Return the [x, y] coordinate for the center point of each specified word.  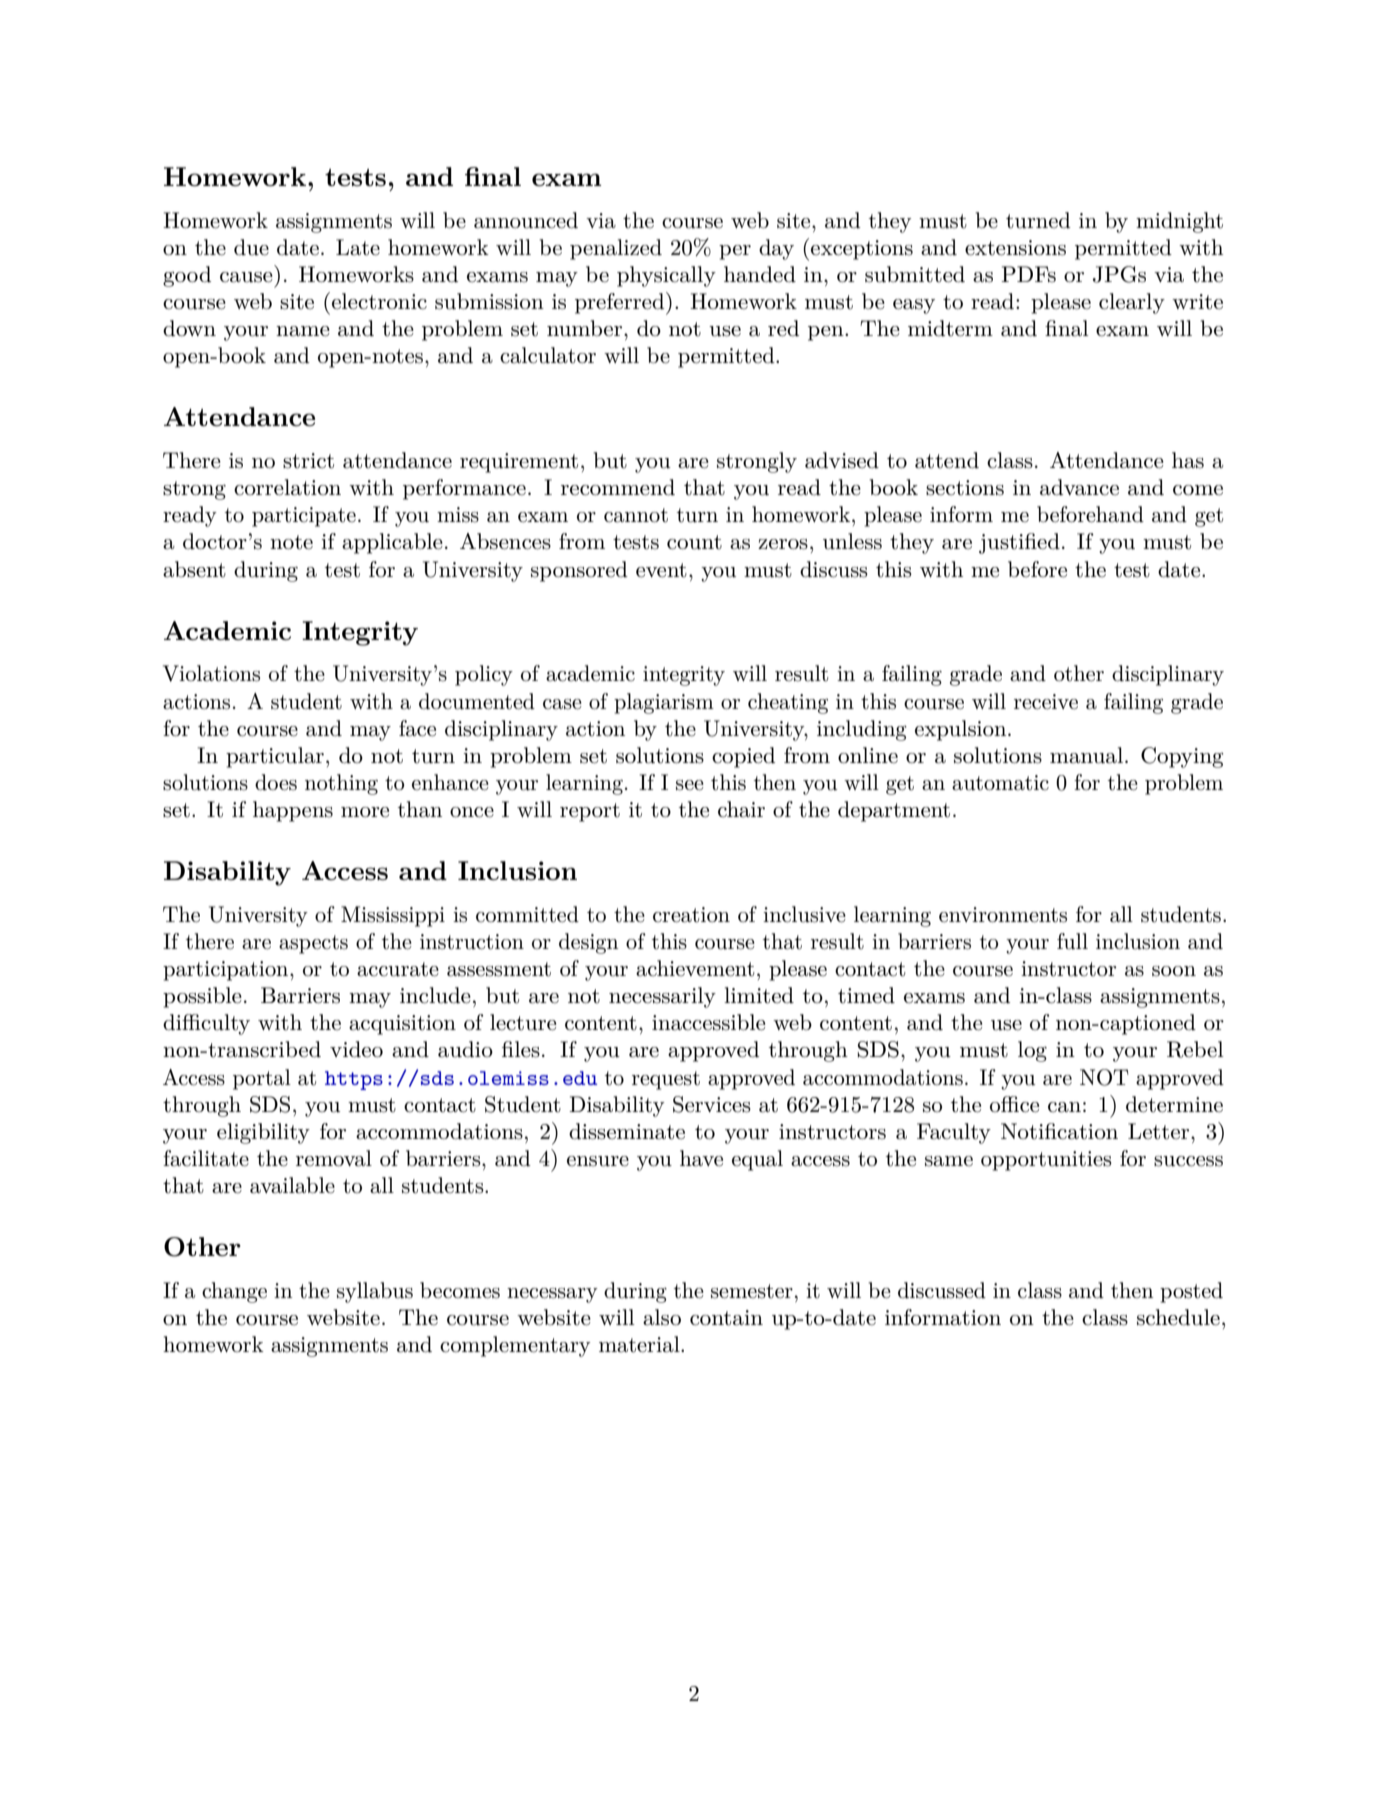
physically [666, 276]
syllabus [375, 1292]
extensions [1015, 248]
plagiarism [664, 703]
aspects [313, 944]
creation [691, 915]
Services [712, 1104]
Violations [211, 673]
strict [308, 461]
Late [358, 247]
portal [262, 1079]
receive [1046, 702]
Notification [1059, 1131]
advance [1079, 487]
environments [1003, 915]
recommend [618, 487]
